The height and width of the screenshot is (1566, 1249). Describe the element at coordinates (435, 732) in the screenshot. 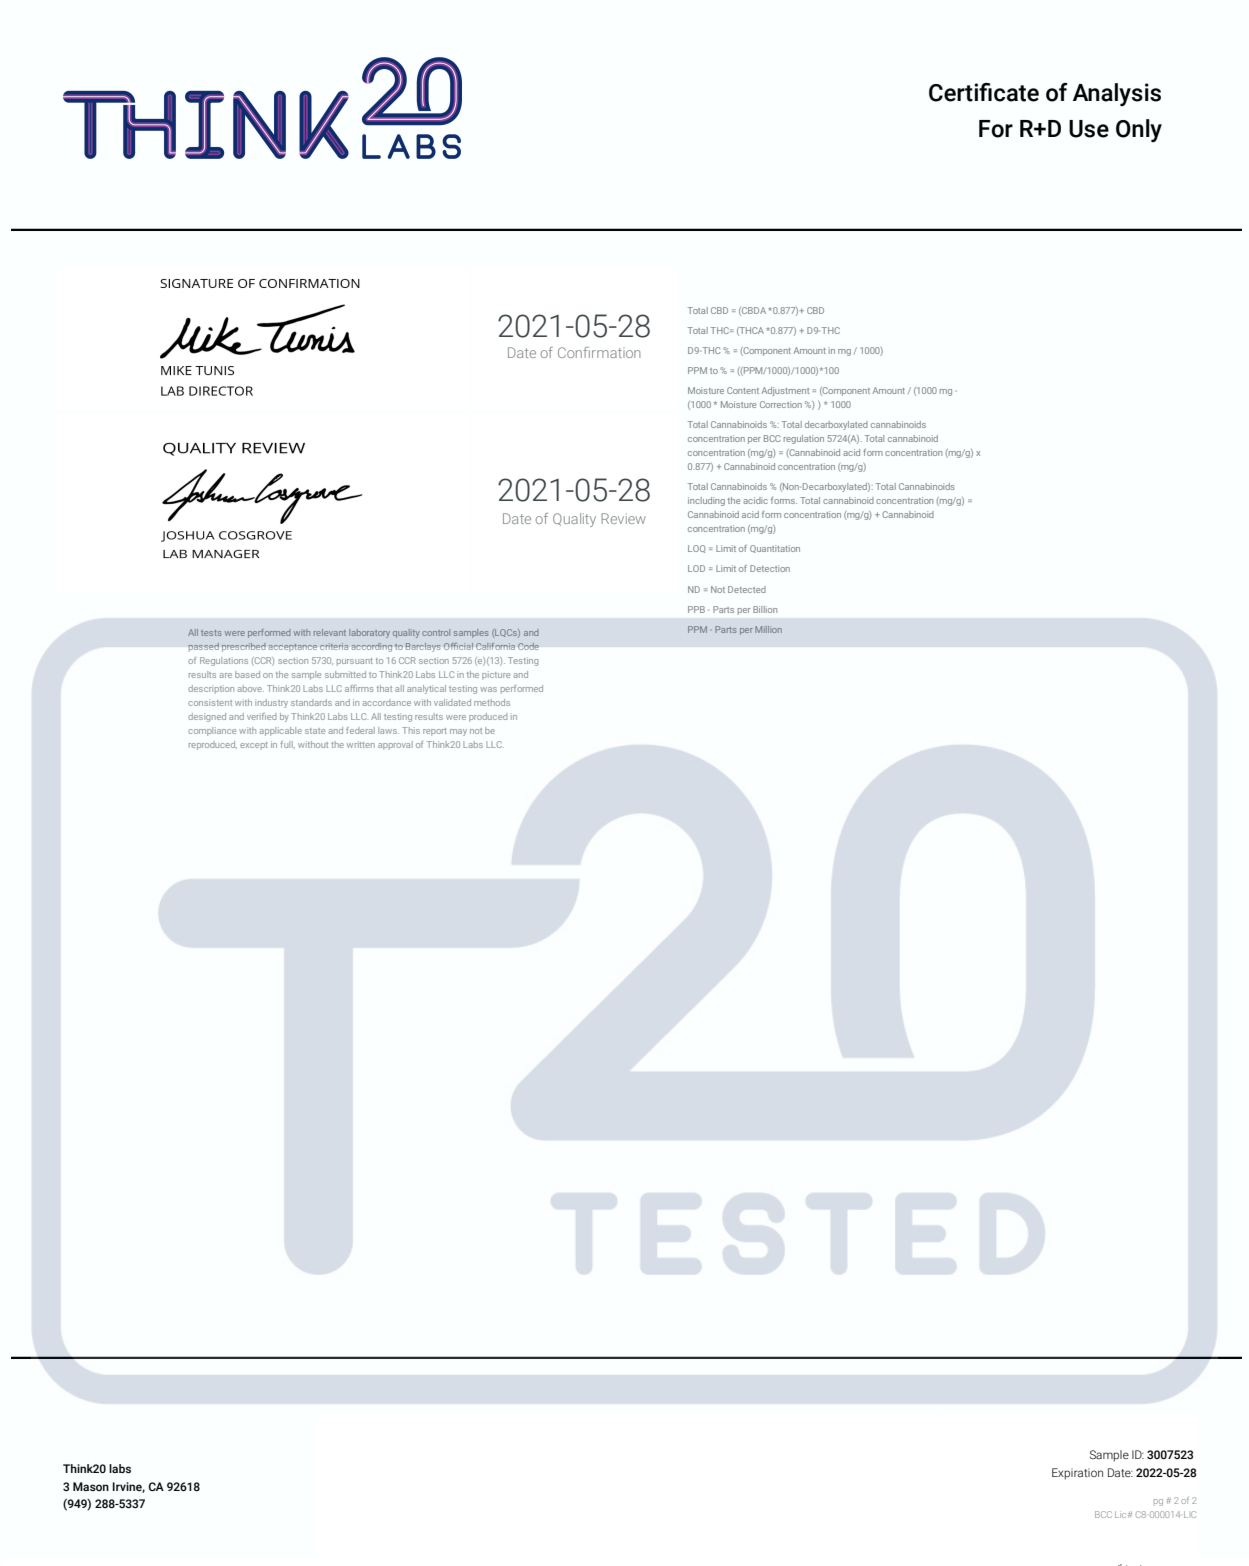

I see `report` at that location.
